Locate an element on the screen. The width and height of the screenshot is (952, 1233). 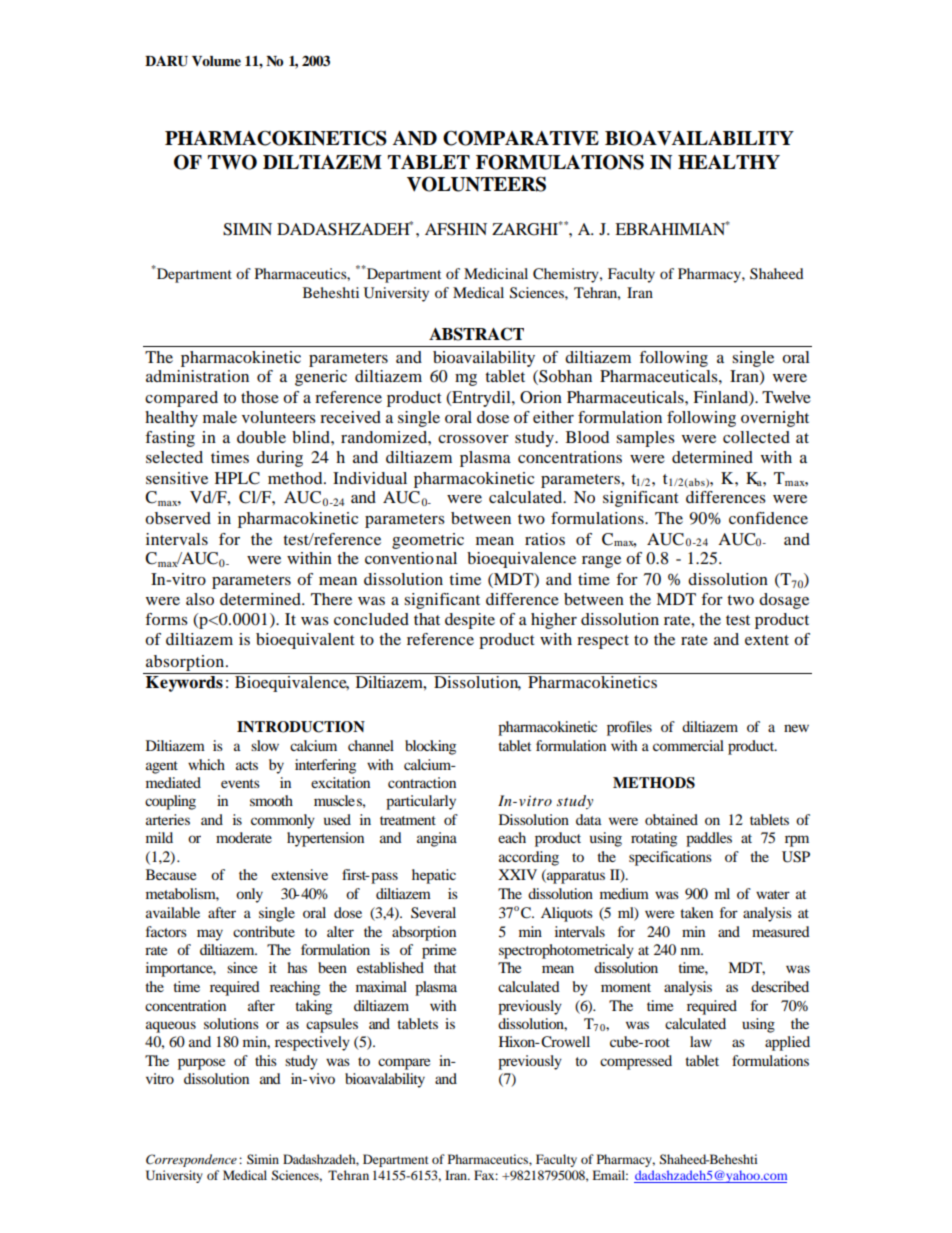
extent is located at coordinates (767, 640).
